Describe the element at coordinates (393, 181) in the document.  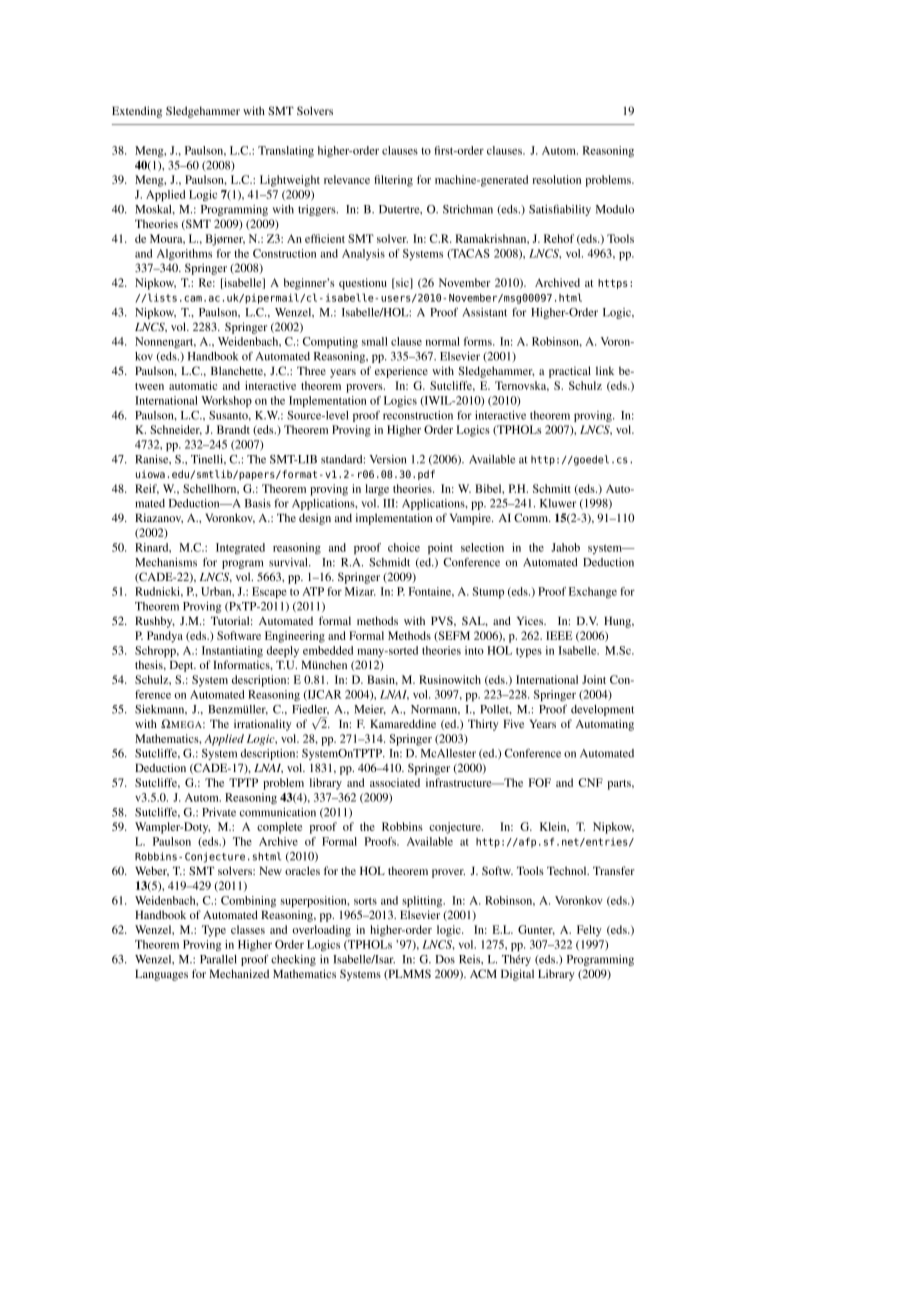
I see `filtering` at that location.
